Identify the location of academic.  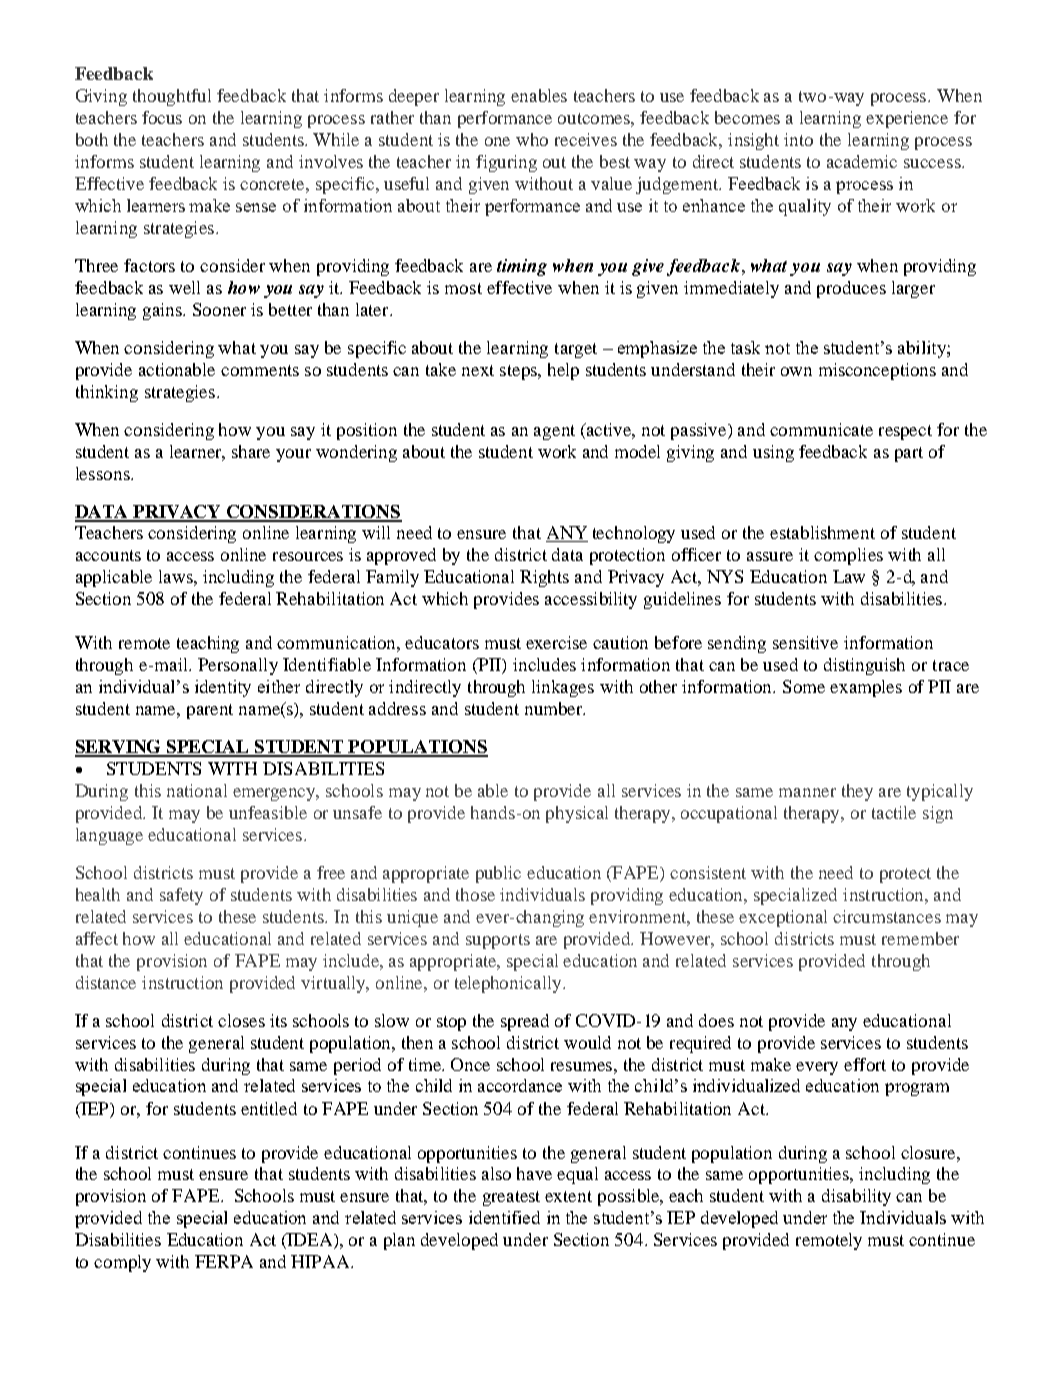
(862, 161).
